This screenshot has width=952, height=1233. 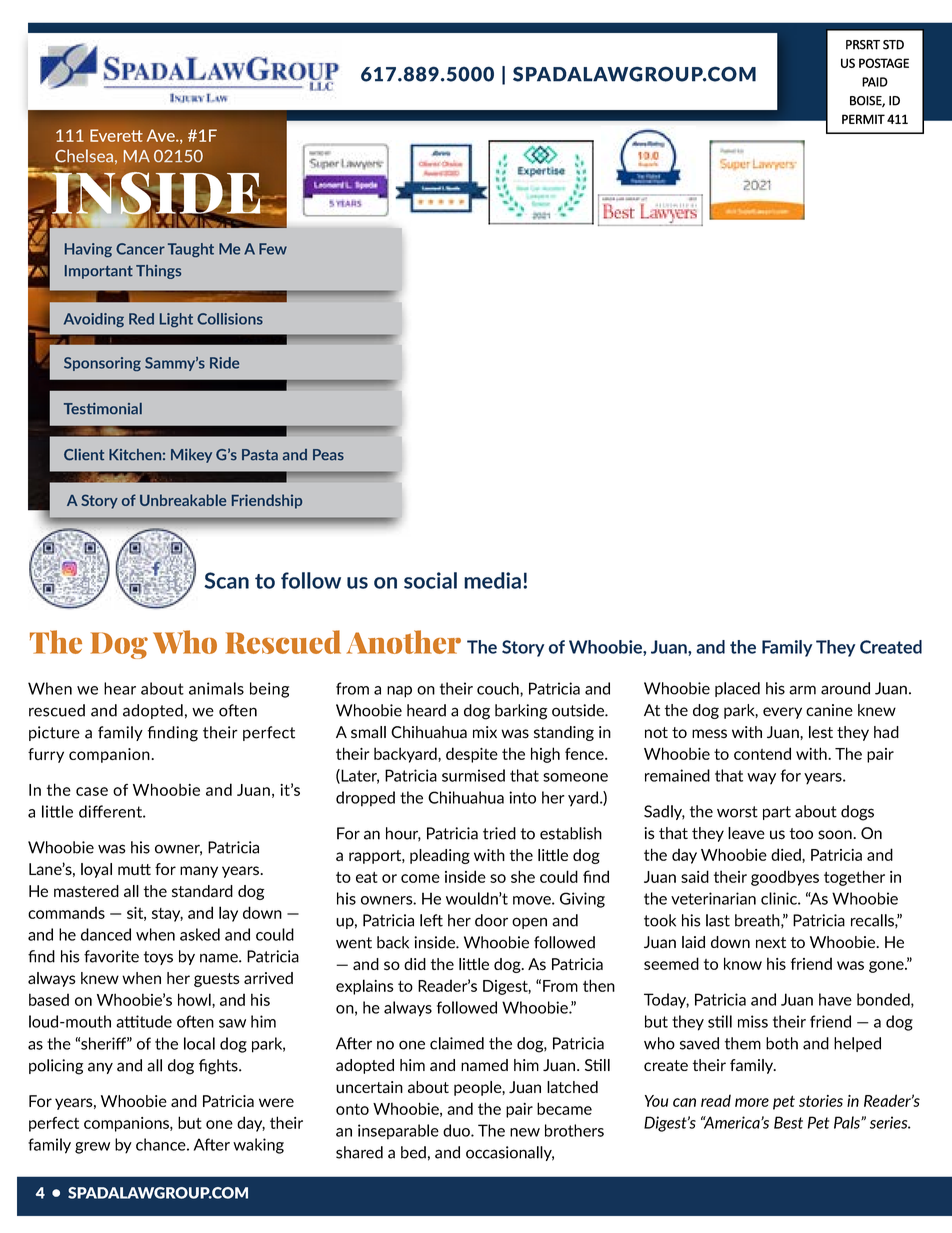 What do you see at coordinates (116, 135) in the screenshot?
I see `Everett` at bounding box center [116, 135].
